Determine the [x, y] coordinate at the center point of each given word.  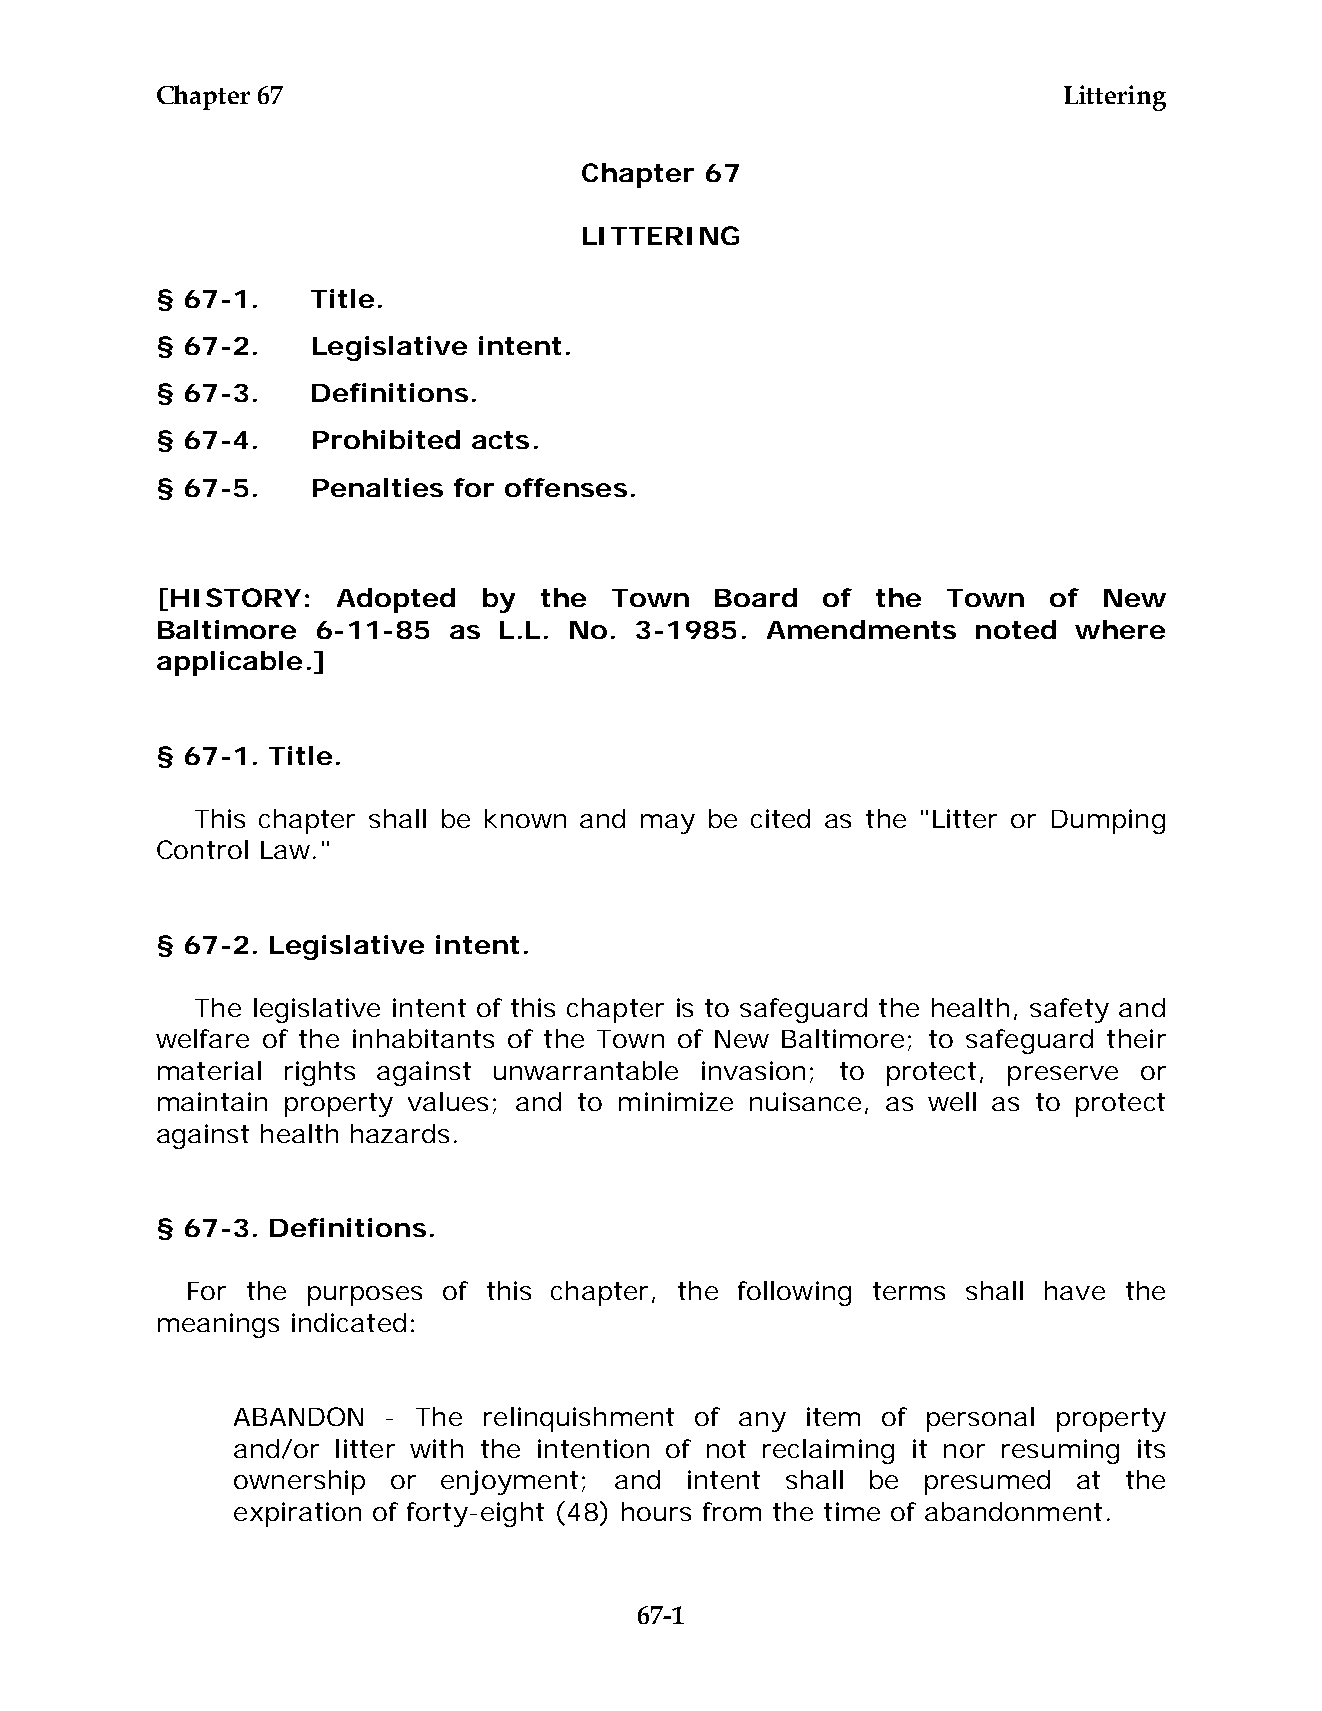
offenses [566, 487]
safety [1069, 1010]
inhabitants [423, 1038]
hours [656, 1511]
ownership [299, 1482]
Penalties [378, 487]
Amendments [861, 629]
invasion [753, 1070]
